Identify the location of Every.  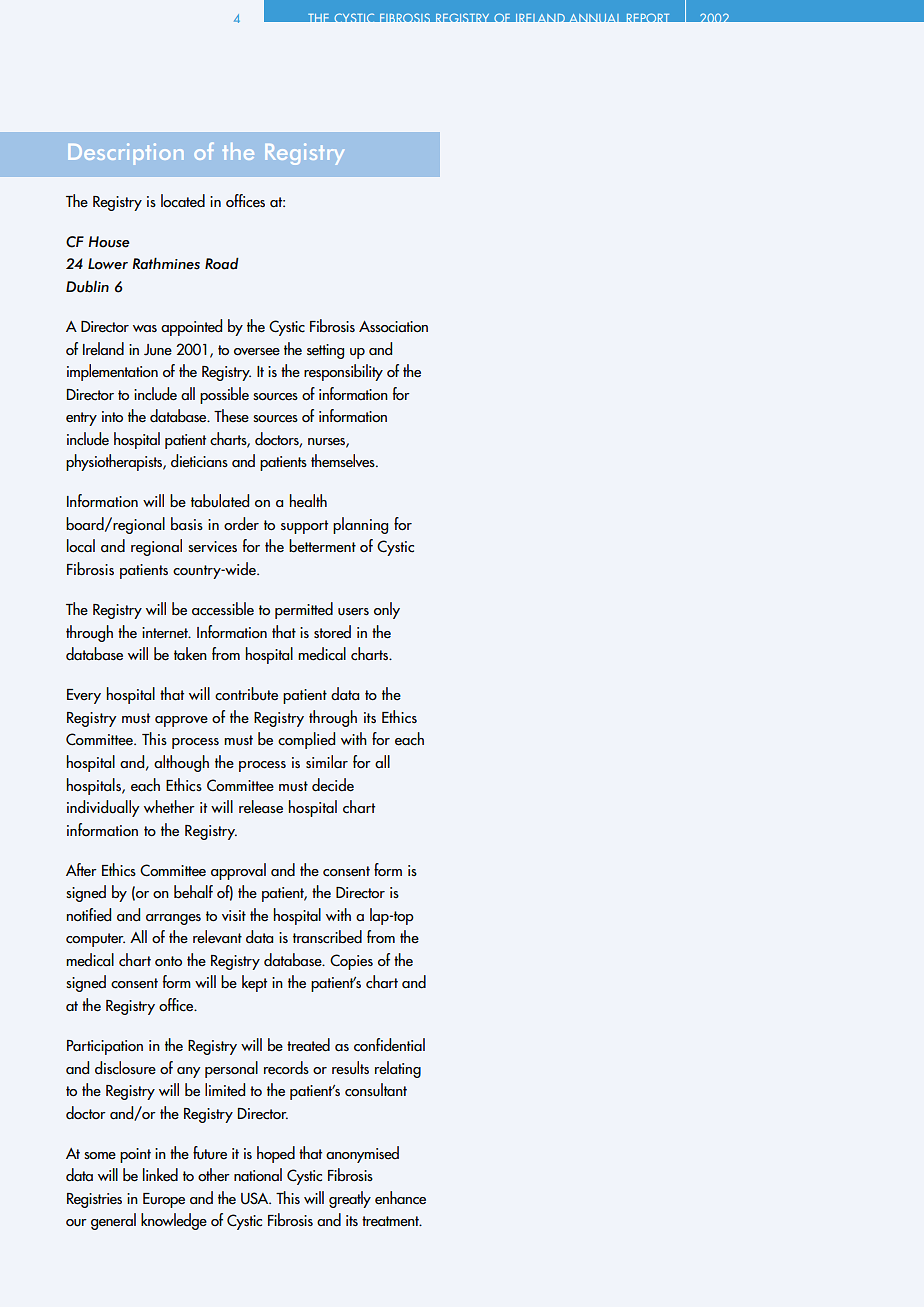
(84, 696).
